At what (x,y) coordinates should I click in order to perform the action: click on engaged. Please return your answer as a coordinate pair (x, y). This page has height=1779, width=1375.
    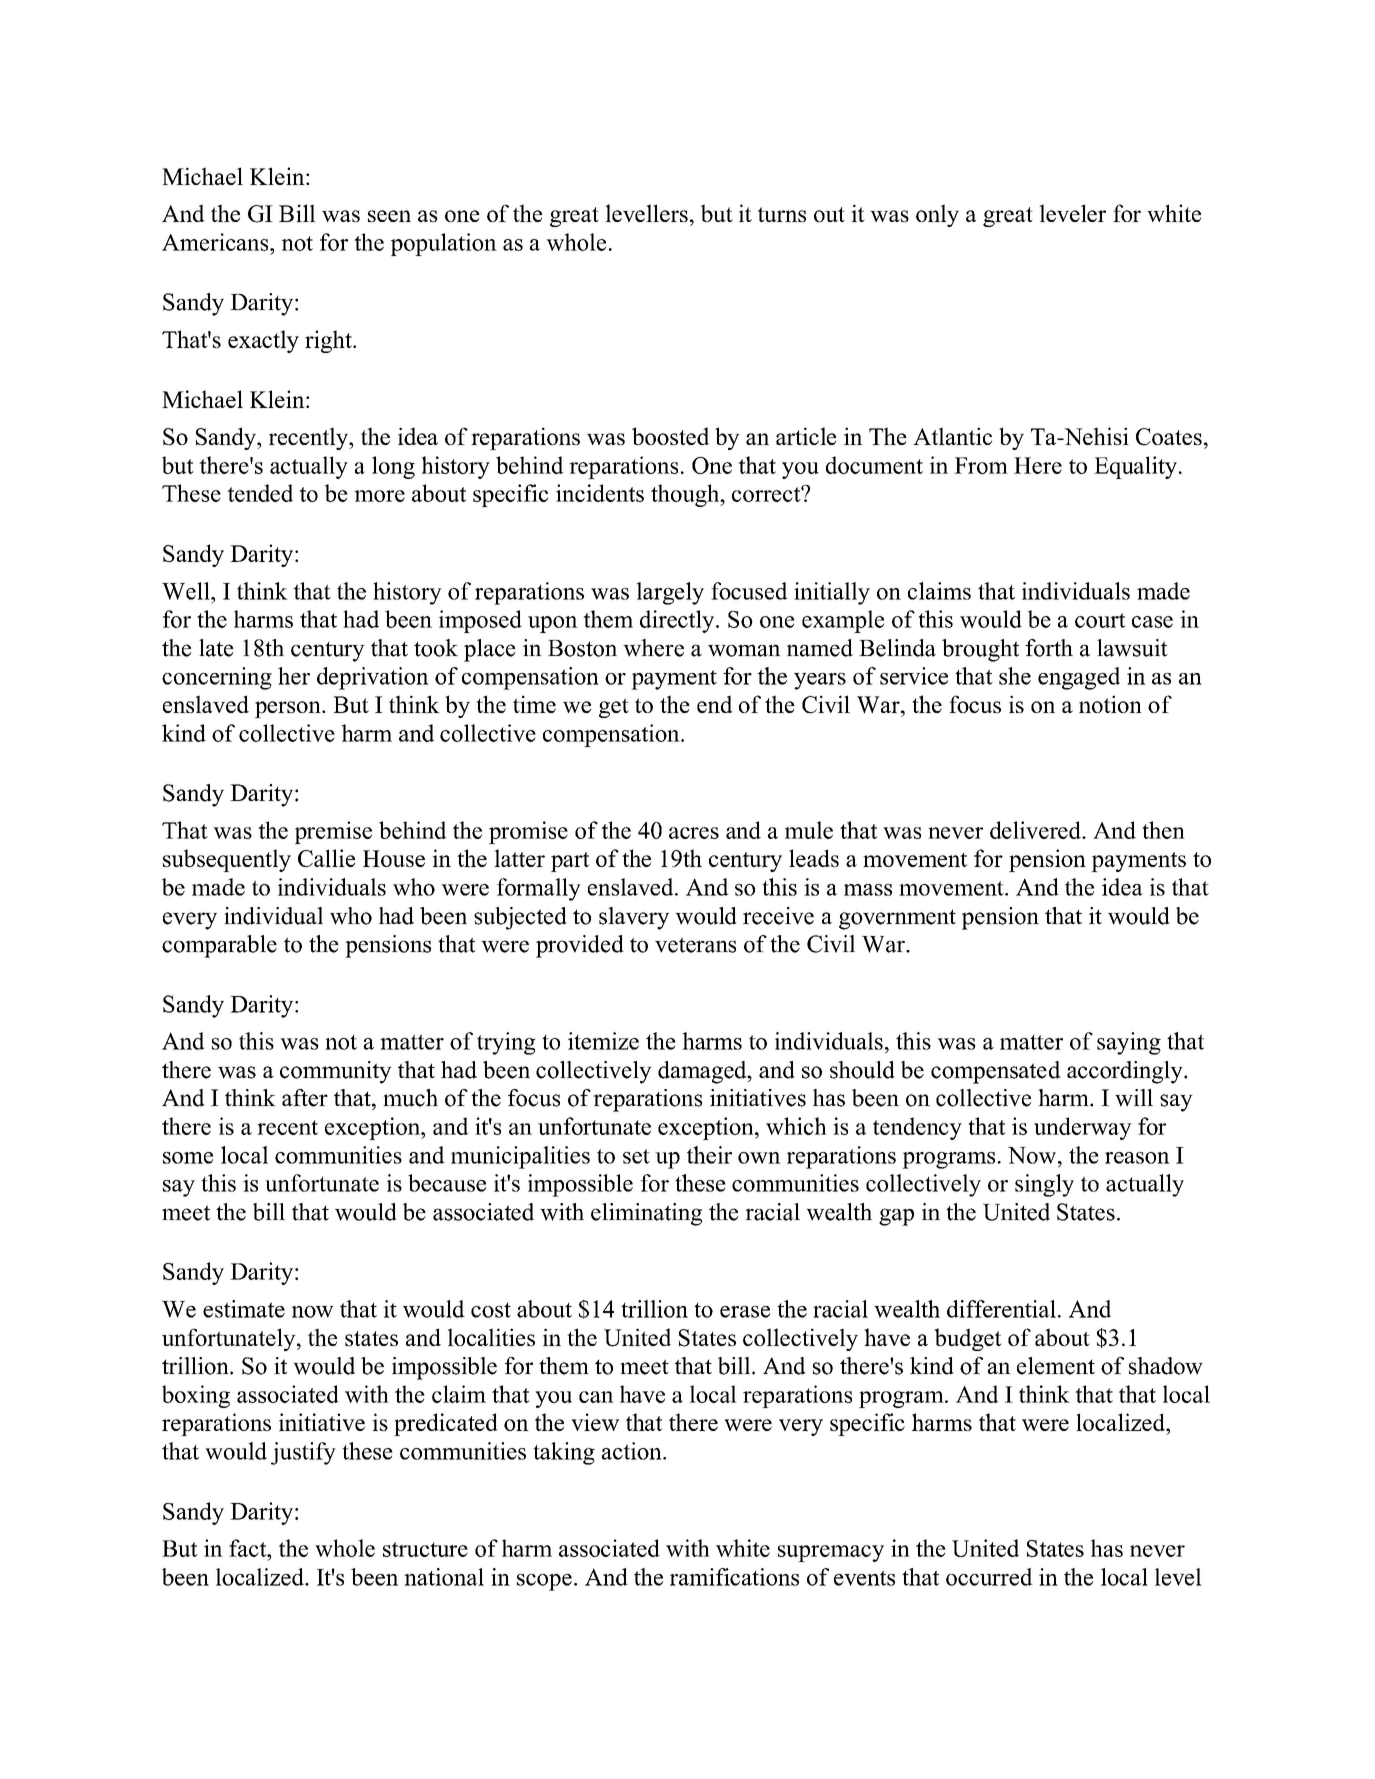
    Looking at the image, I should click on (1079, 678).
